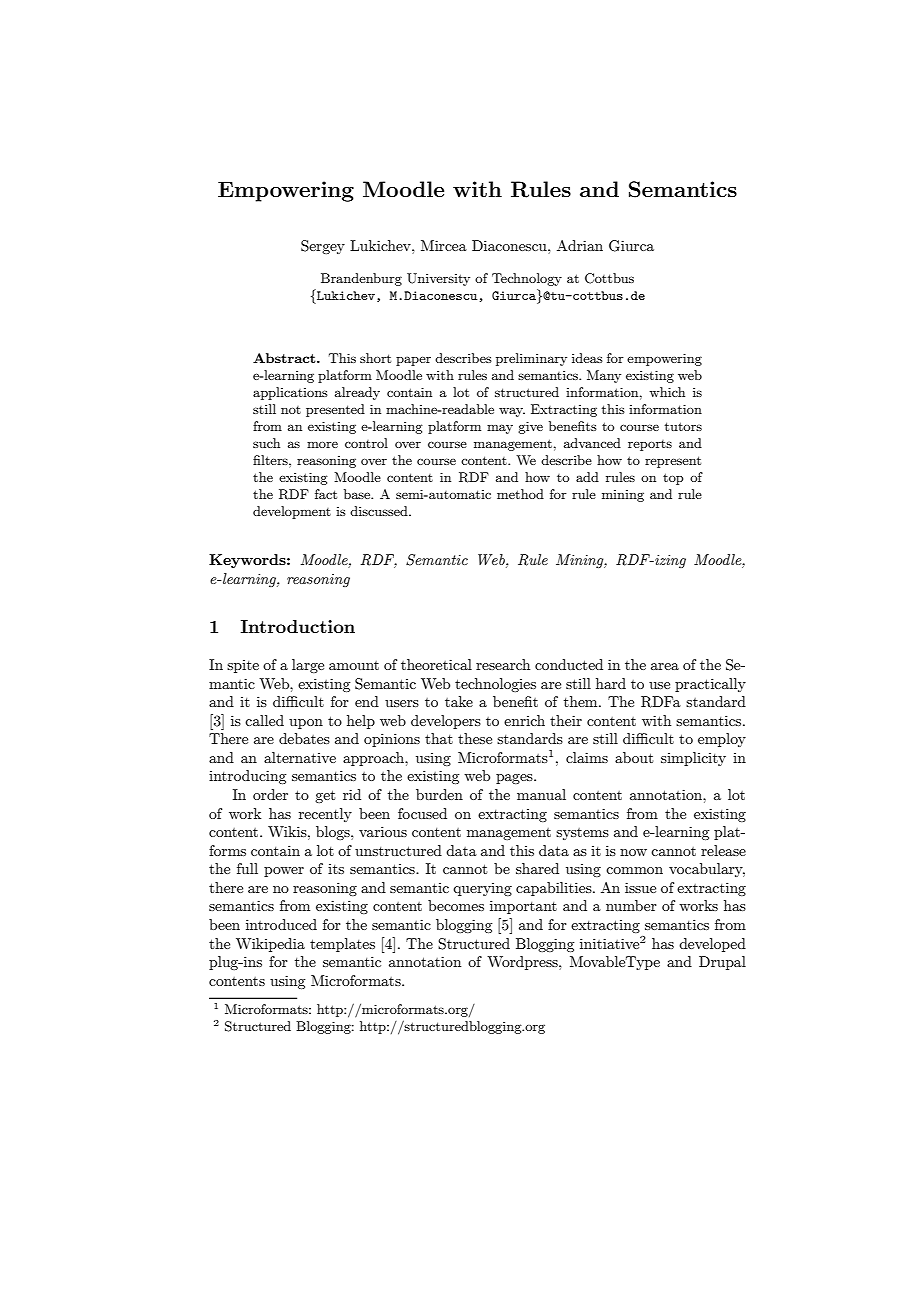  I want to click on introduced, so click(281, 924).
